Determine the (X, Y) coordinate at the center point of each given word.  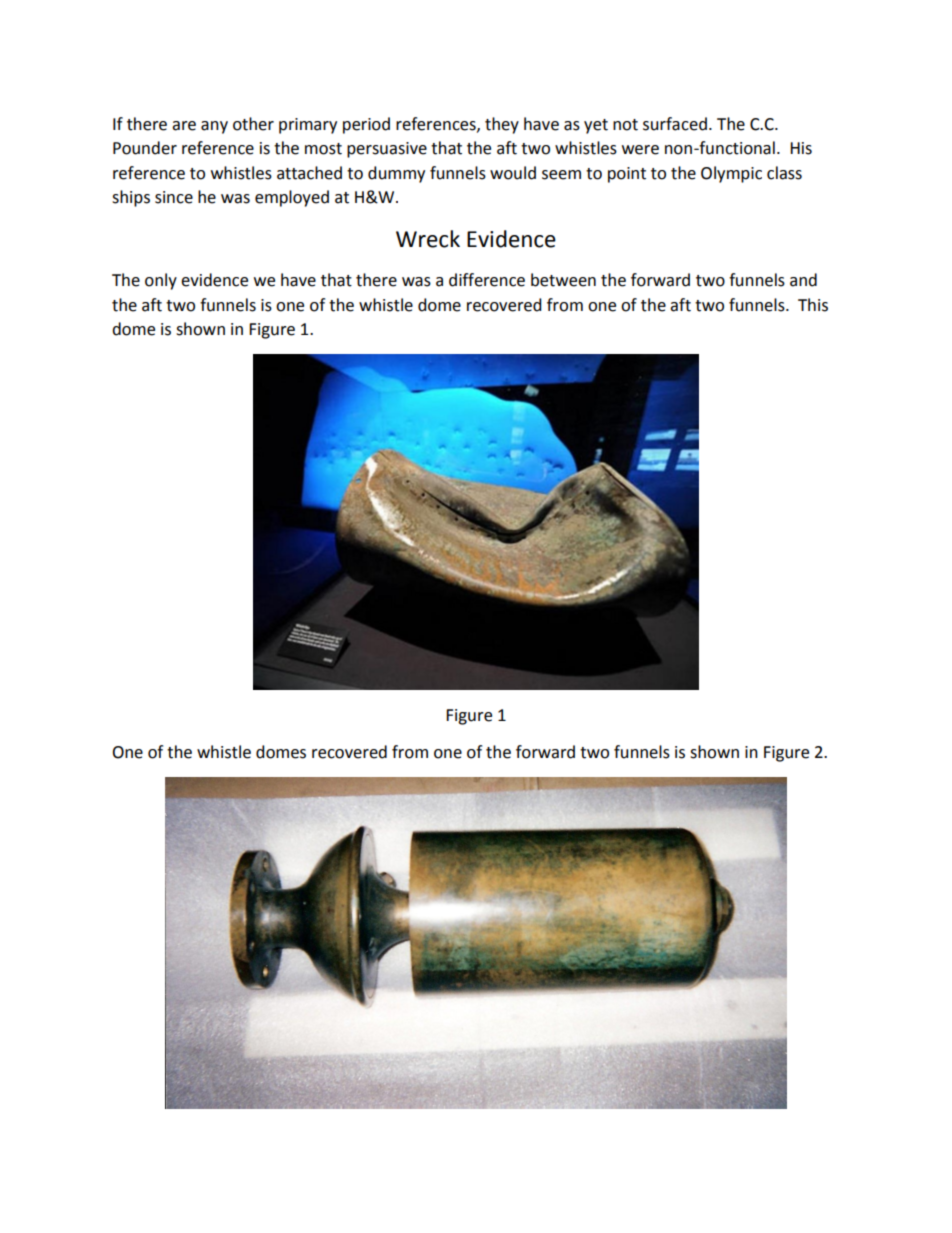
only (161, 281)
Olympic (731, 174)
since (174, 197)
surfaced (675, 124)
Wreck (428, 239)
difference (487, 280)
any (214, 127)
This (813, 305)
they (502, 125)
